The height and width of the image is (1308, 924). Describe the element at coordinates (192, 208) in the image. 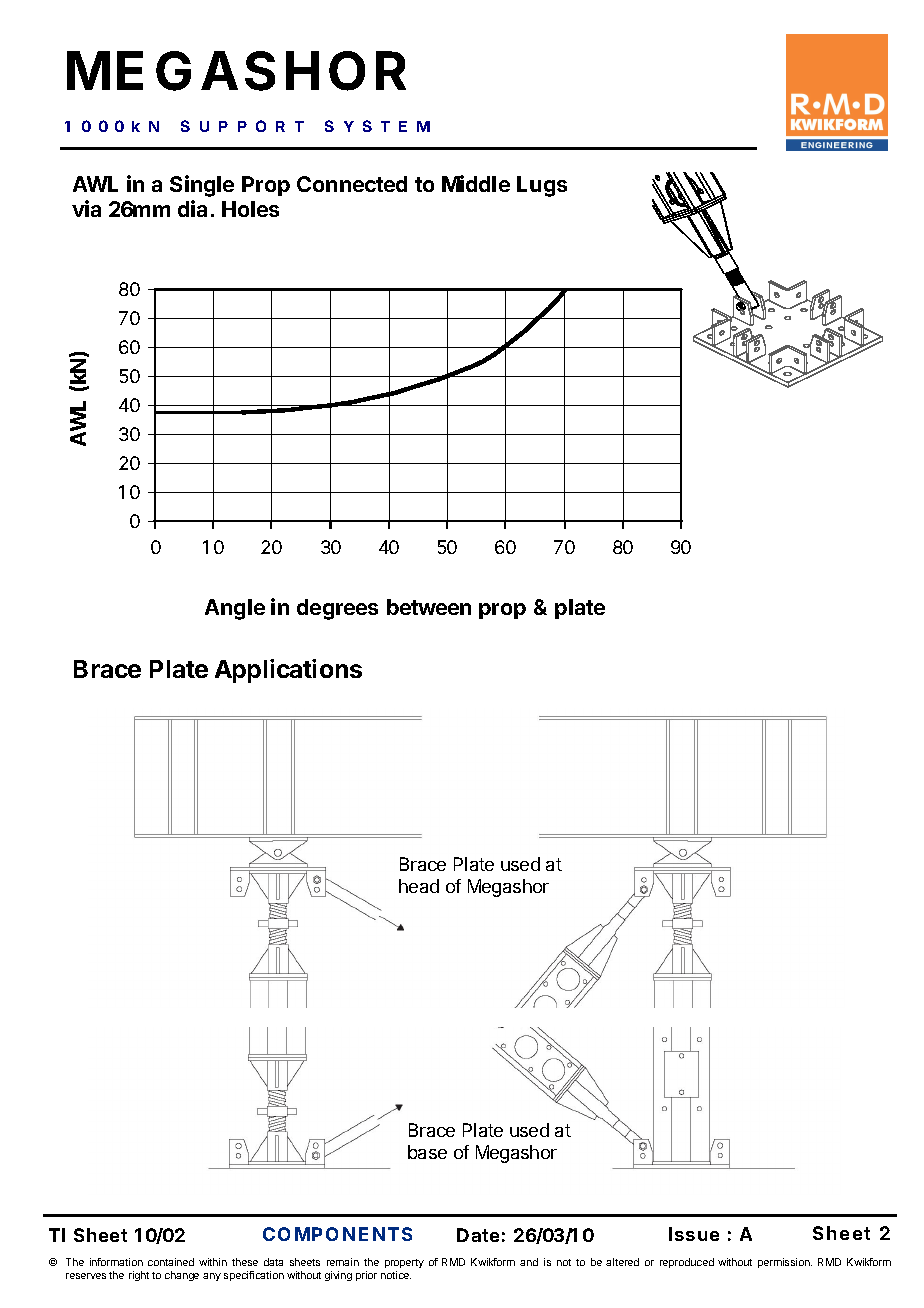

I see `dia` at that location.
